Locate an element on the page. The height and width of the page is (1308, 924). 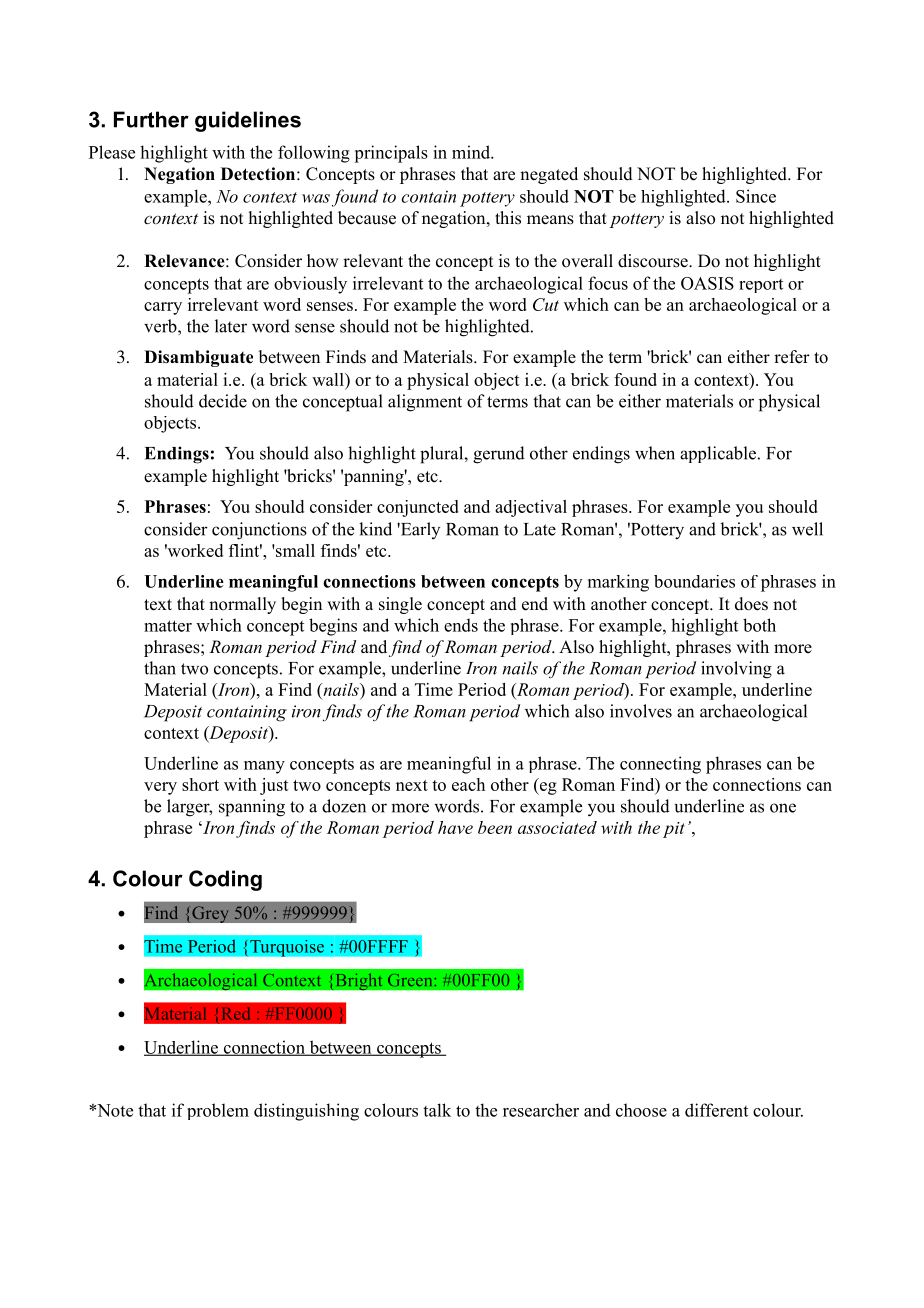
Further is located at coordinates (151, 119).
